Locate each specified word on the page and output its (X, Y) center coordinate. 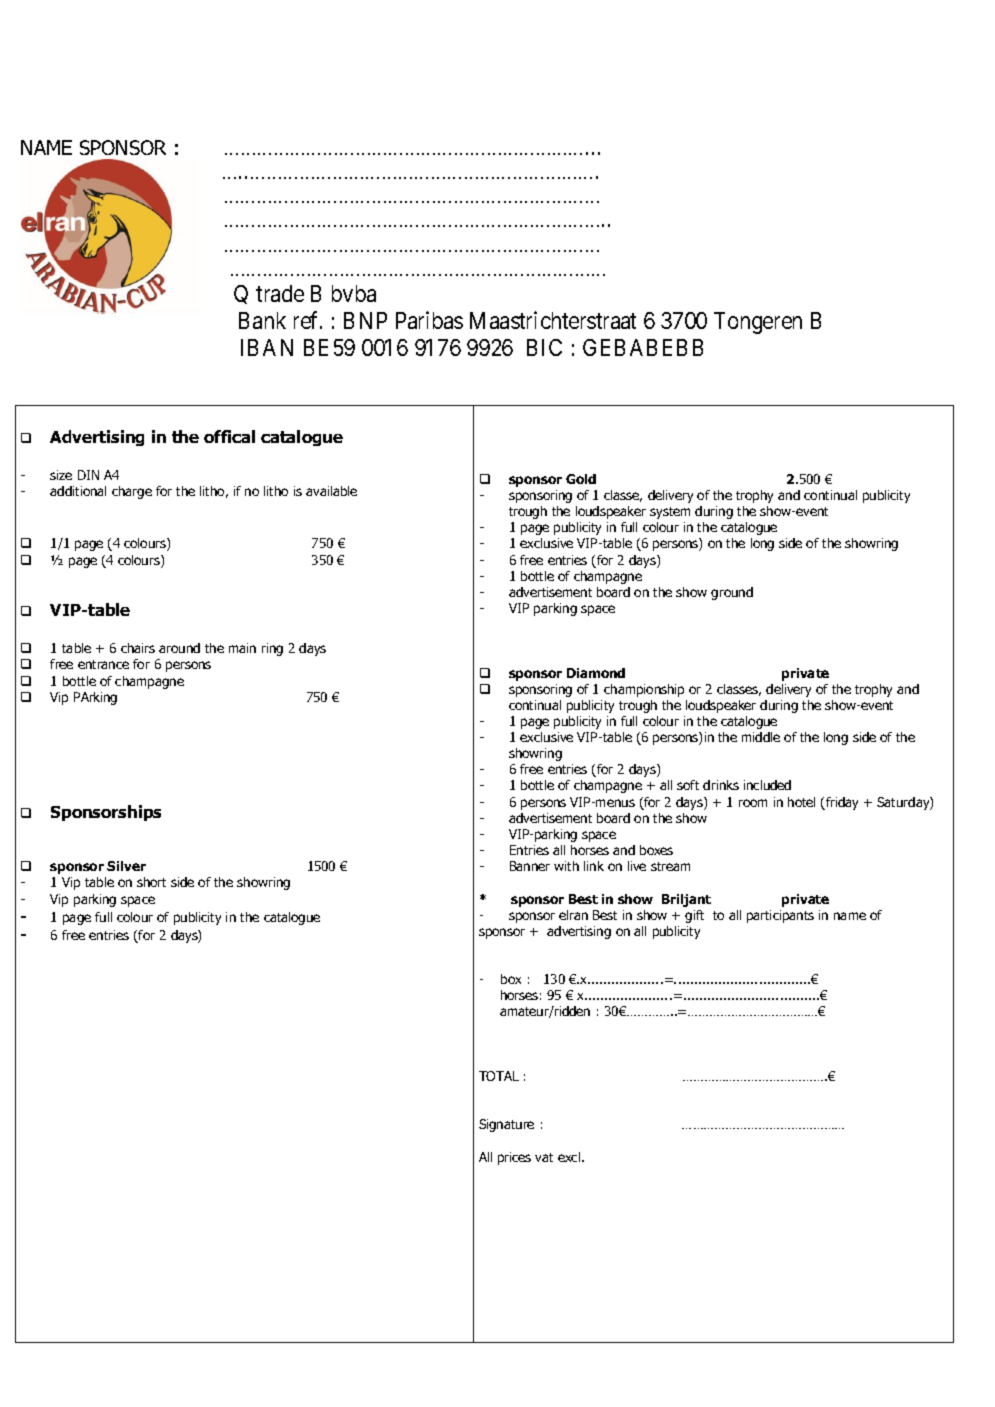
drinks (721, 785)
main (242, 648)
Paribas (429, 320)
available (331, 491)
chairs (138, 648)
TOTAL (499, 1076)
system (670, 513)
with (566, 866)
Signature (506, 1125)
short (151, 882)
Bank (262, 320)
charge (132, 492)
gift (694, 916)
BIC (544, 347)
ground (732, 593)
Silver (126, 866)
